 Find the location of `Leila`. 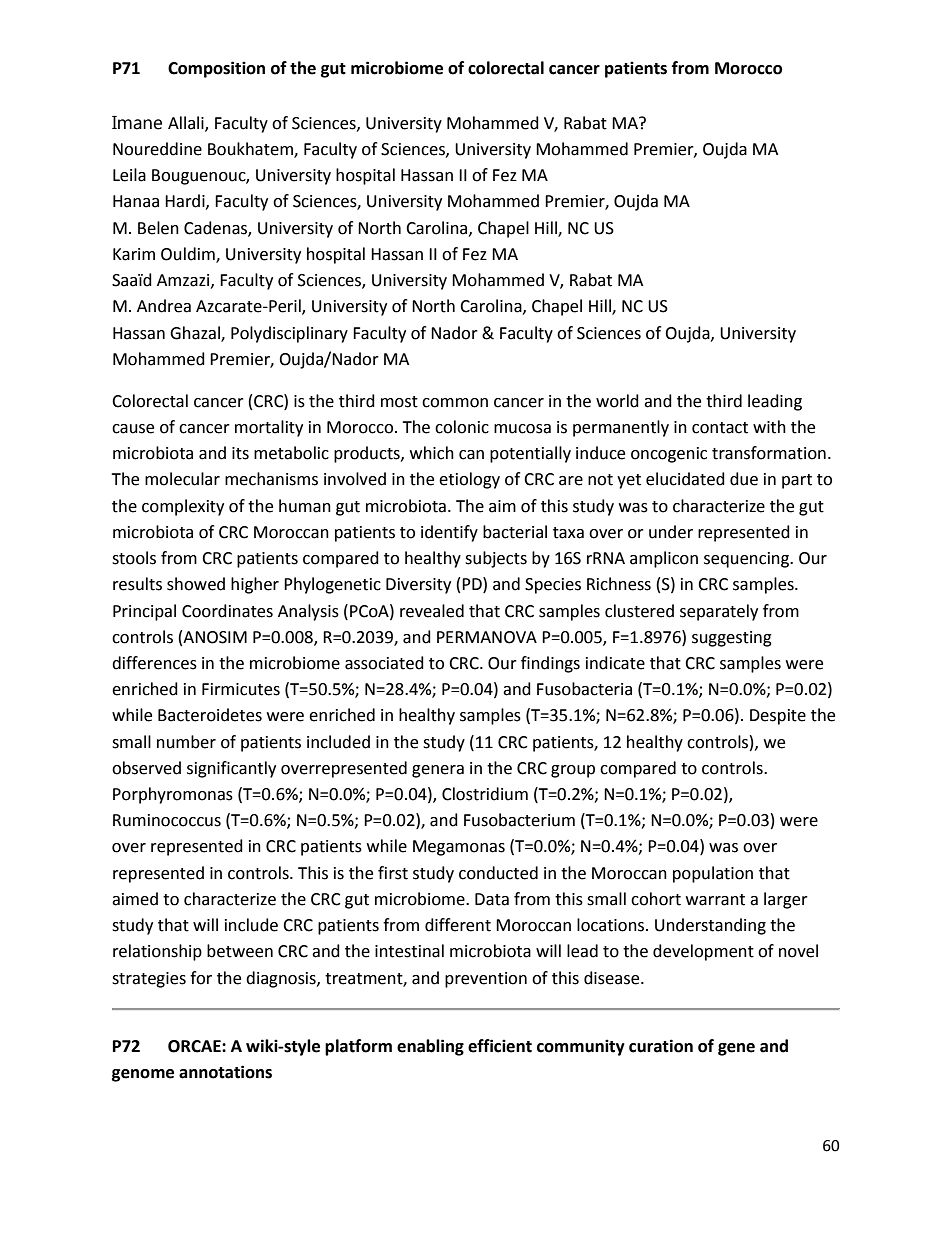

Leila is located at coordinates (129, 175).
